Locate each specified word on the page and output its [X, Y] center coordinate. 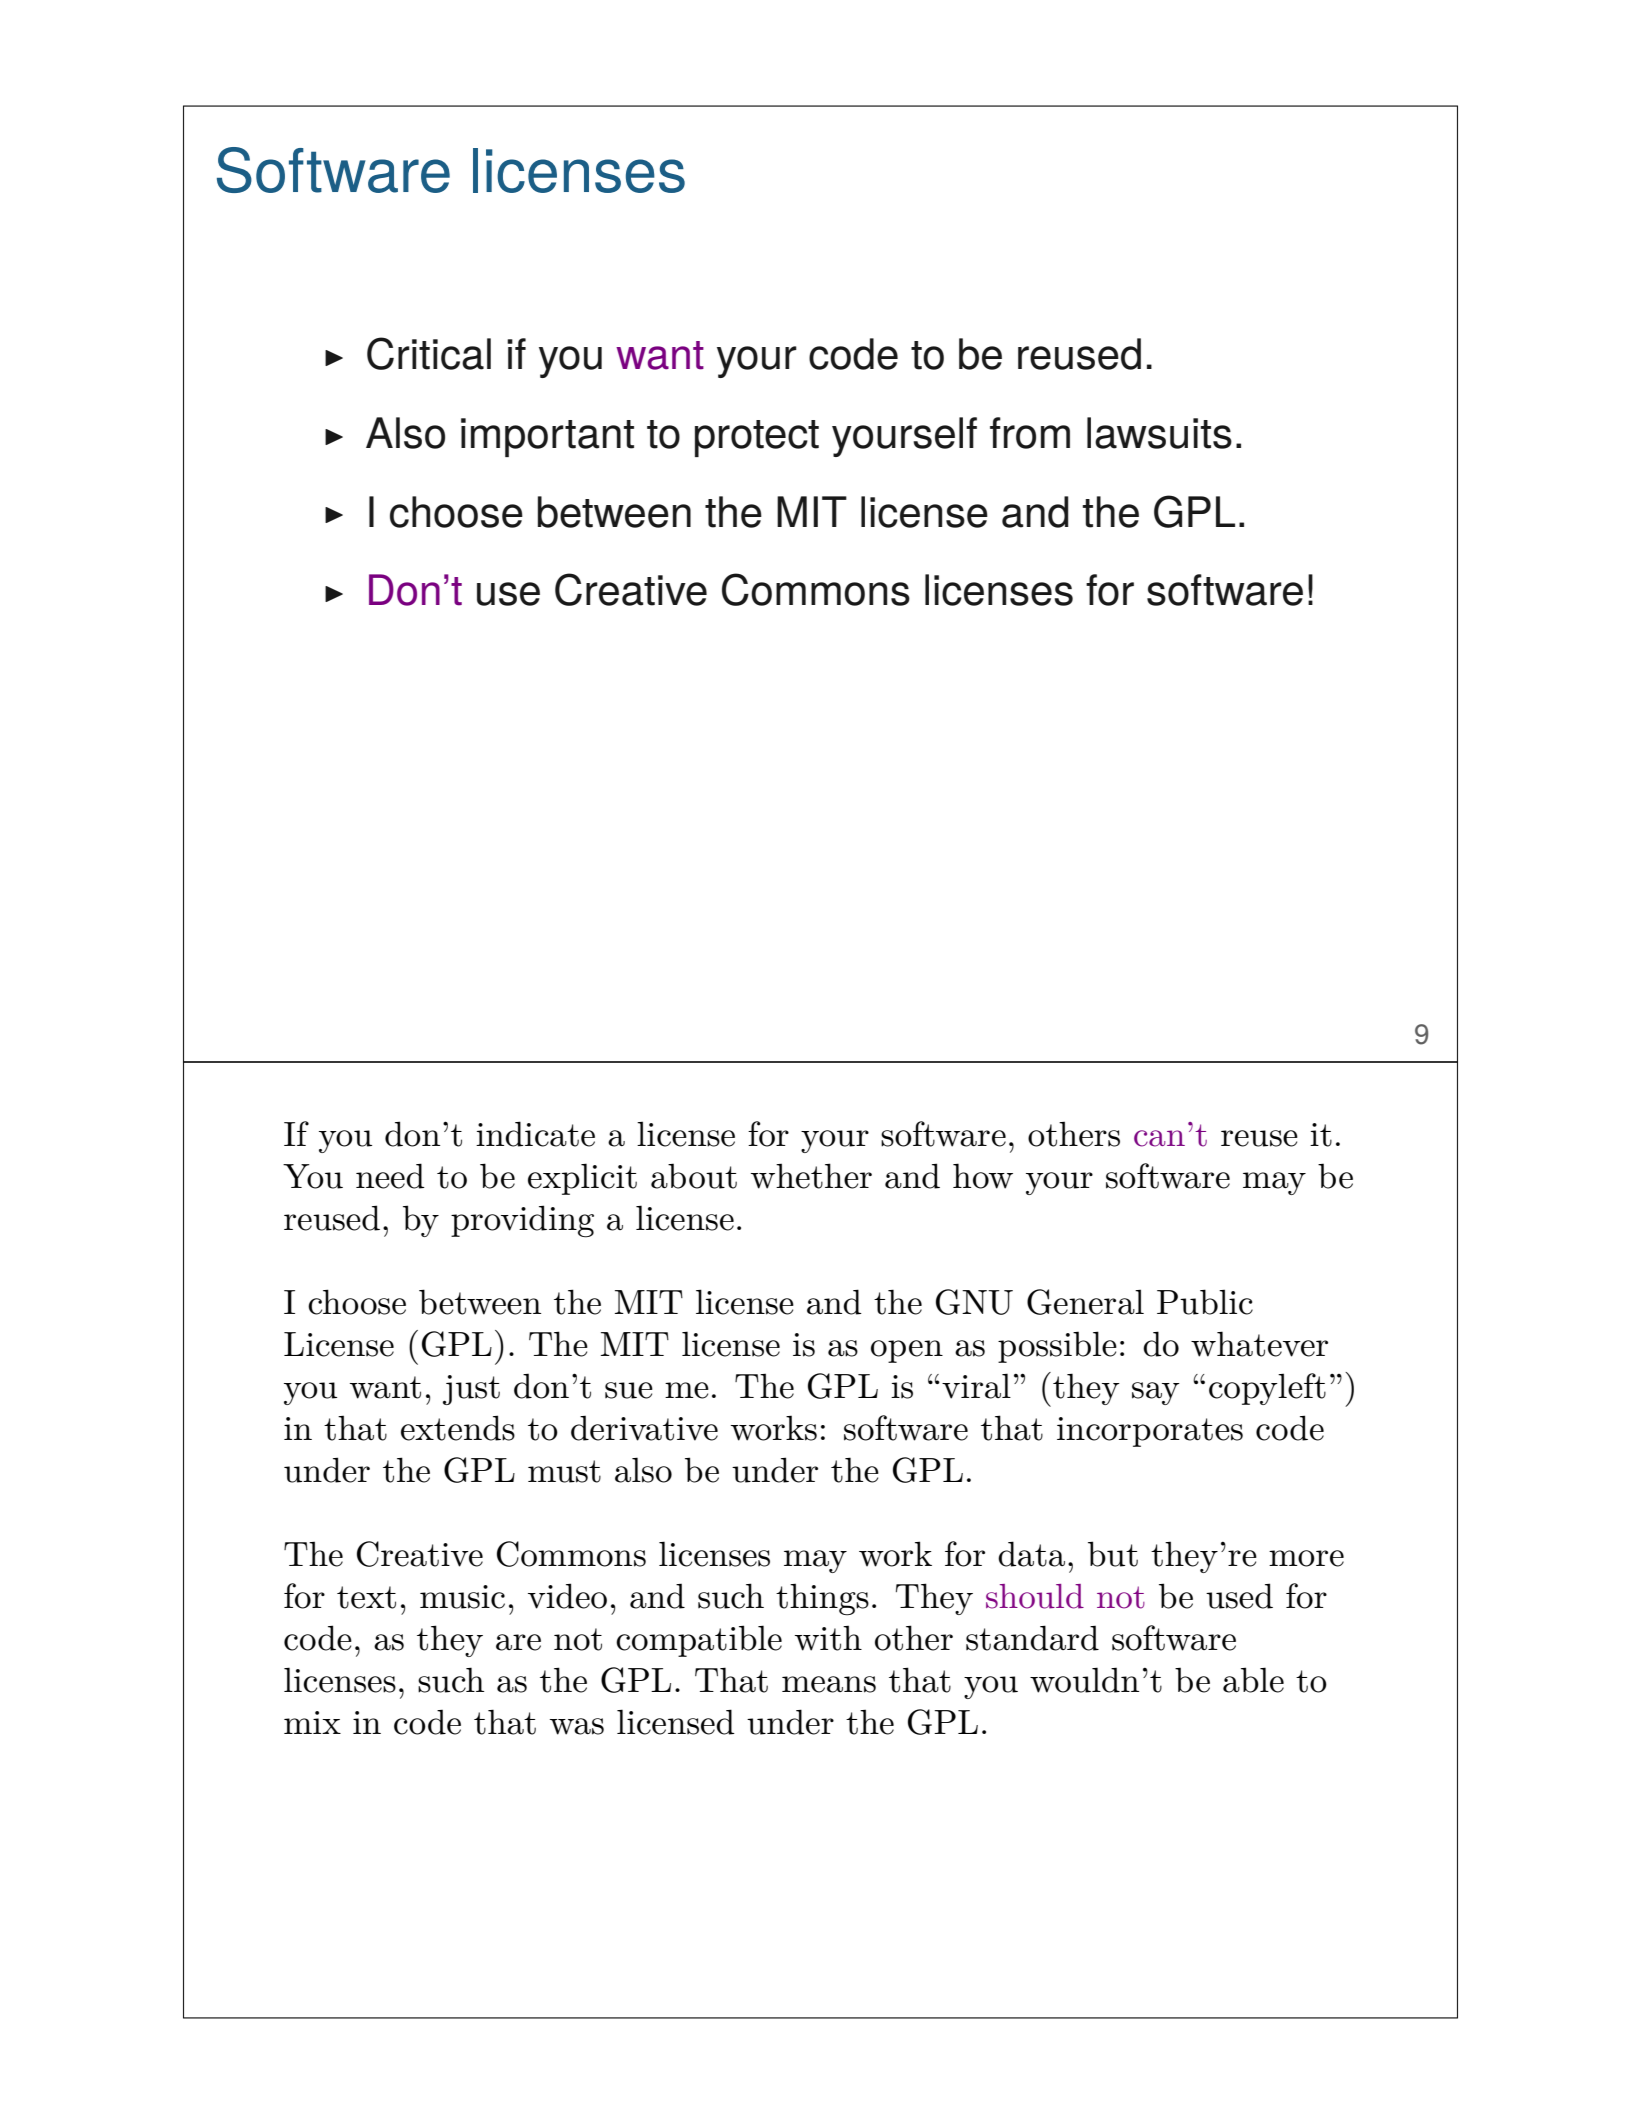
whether [811, 1176]
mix [312, 1722]
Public [1205, 1302]
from [1030, 433]
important [547, 437]
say [1156, 1393]
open [907, 1351]
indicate [535, 1134]
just [471, 1390]
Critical [429, 353]
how [983, 1176]
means [829, 1684]
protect [757, 438]
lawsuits [1159, 433]
